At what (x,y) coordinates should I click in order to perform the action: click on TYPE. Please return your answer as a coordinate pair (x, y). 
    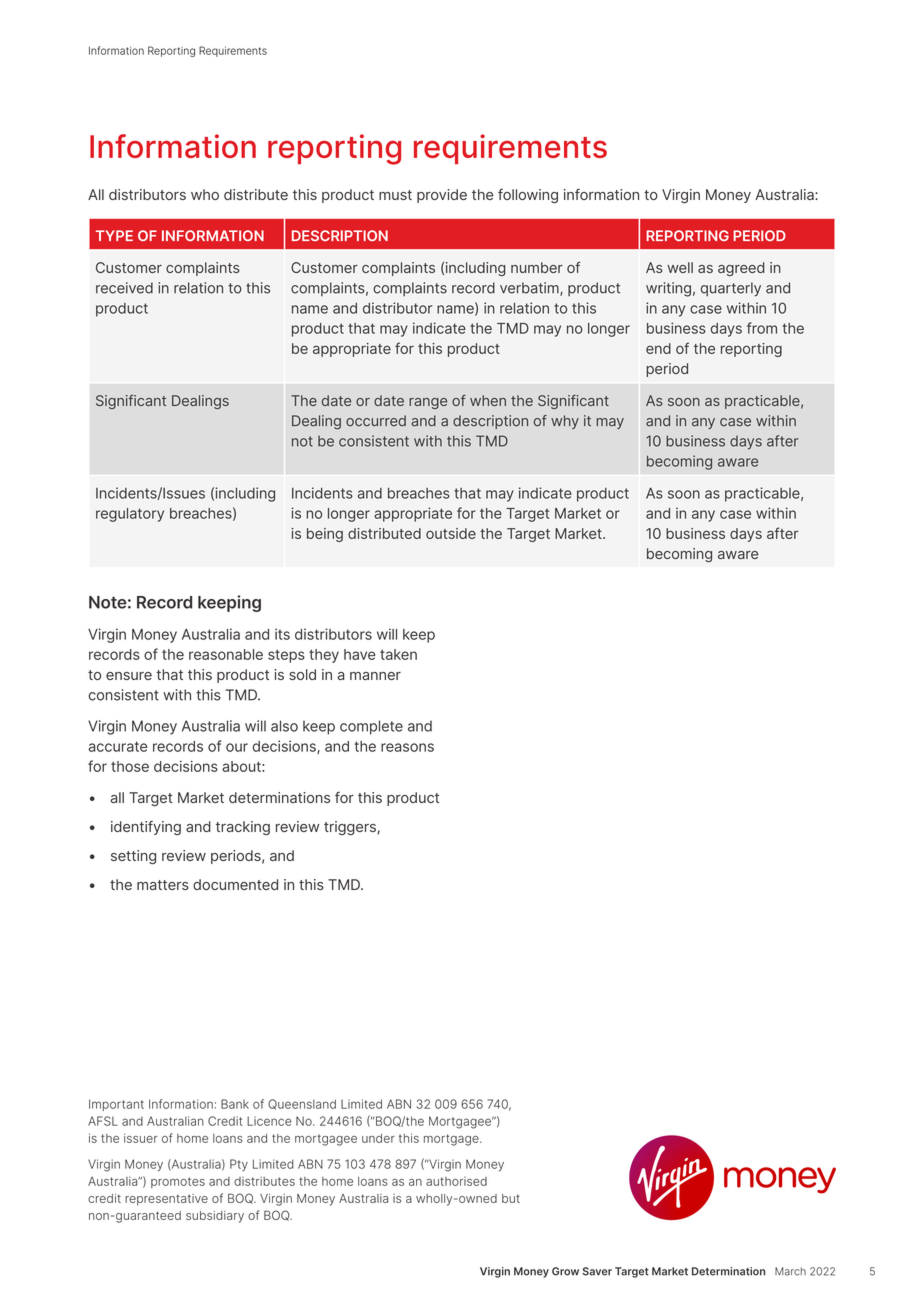
    Looking at the image, I should click on (114, 235).
